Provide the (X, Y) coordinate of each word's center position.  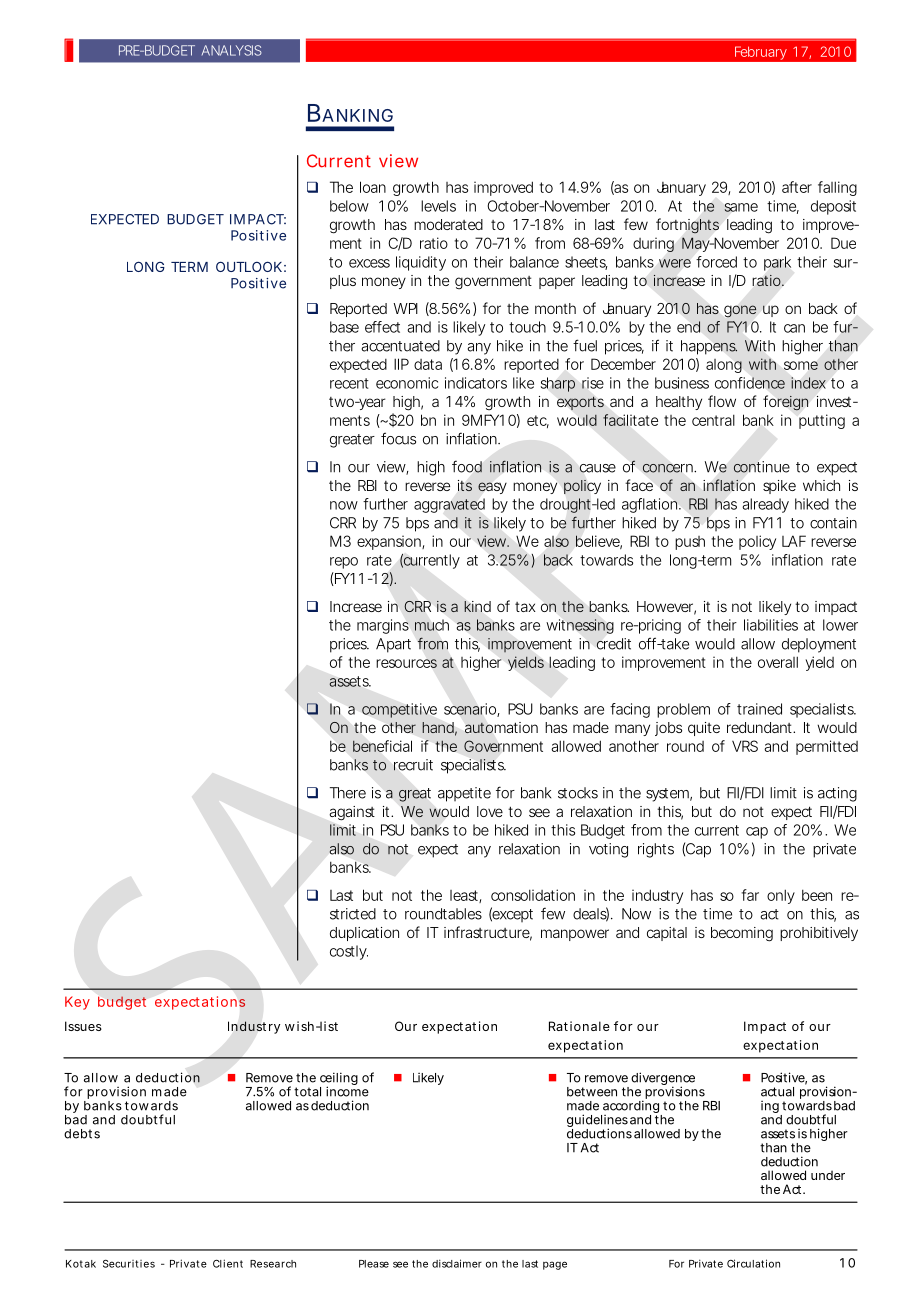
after (797, 187)
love (490, 811)
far (750, 895)
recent (349, 383)
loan (373, 187)
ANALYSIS (232, 50)
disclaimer (457, 1263)
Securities (129, 1264)
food (467, 466)
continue (761, 467)
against (352, 813)
